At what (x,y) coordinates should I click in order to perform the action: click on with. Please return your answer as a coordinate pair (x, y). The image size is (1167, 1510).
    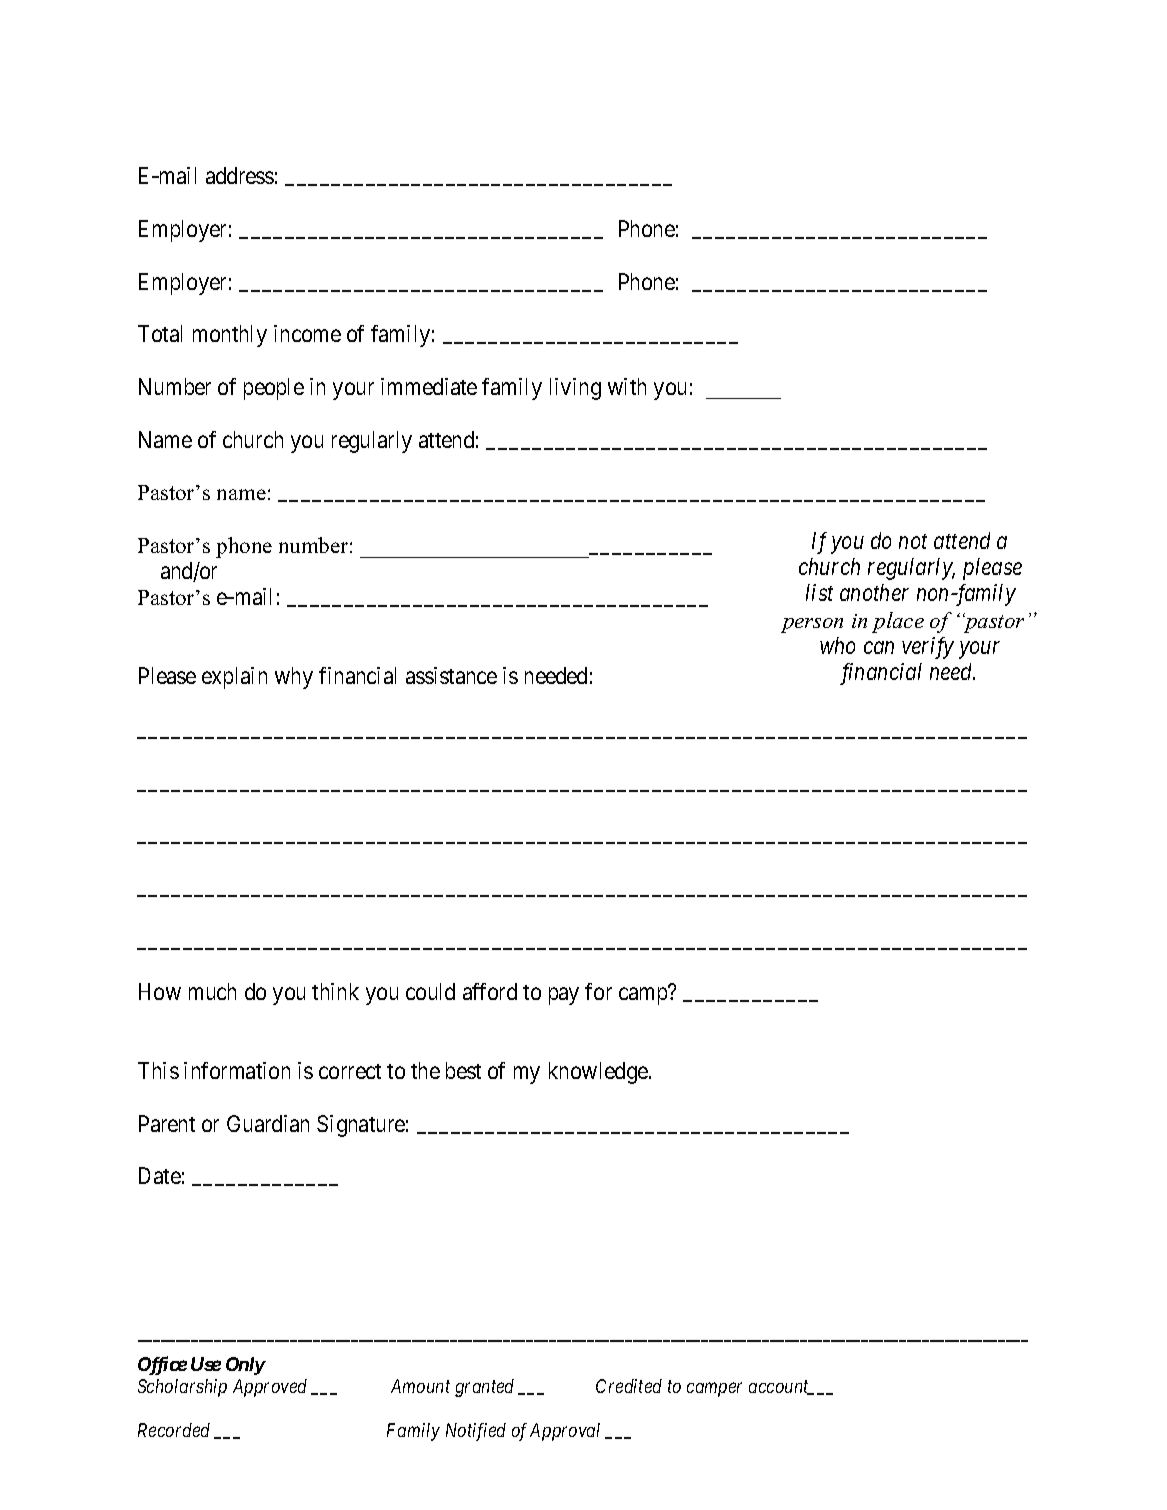
    Looking at the image, I should click on (627, 386).
